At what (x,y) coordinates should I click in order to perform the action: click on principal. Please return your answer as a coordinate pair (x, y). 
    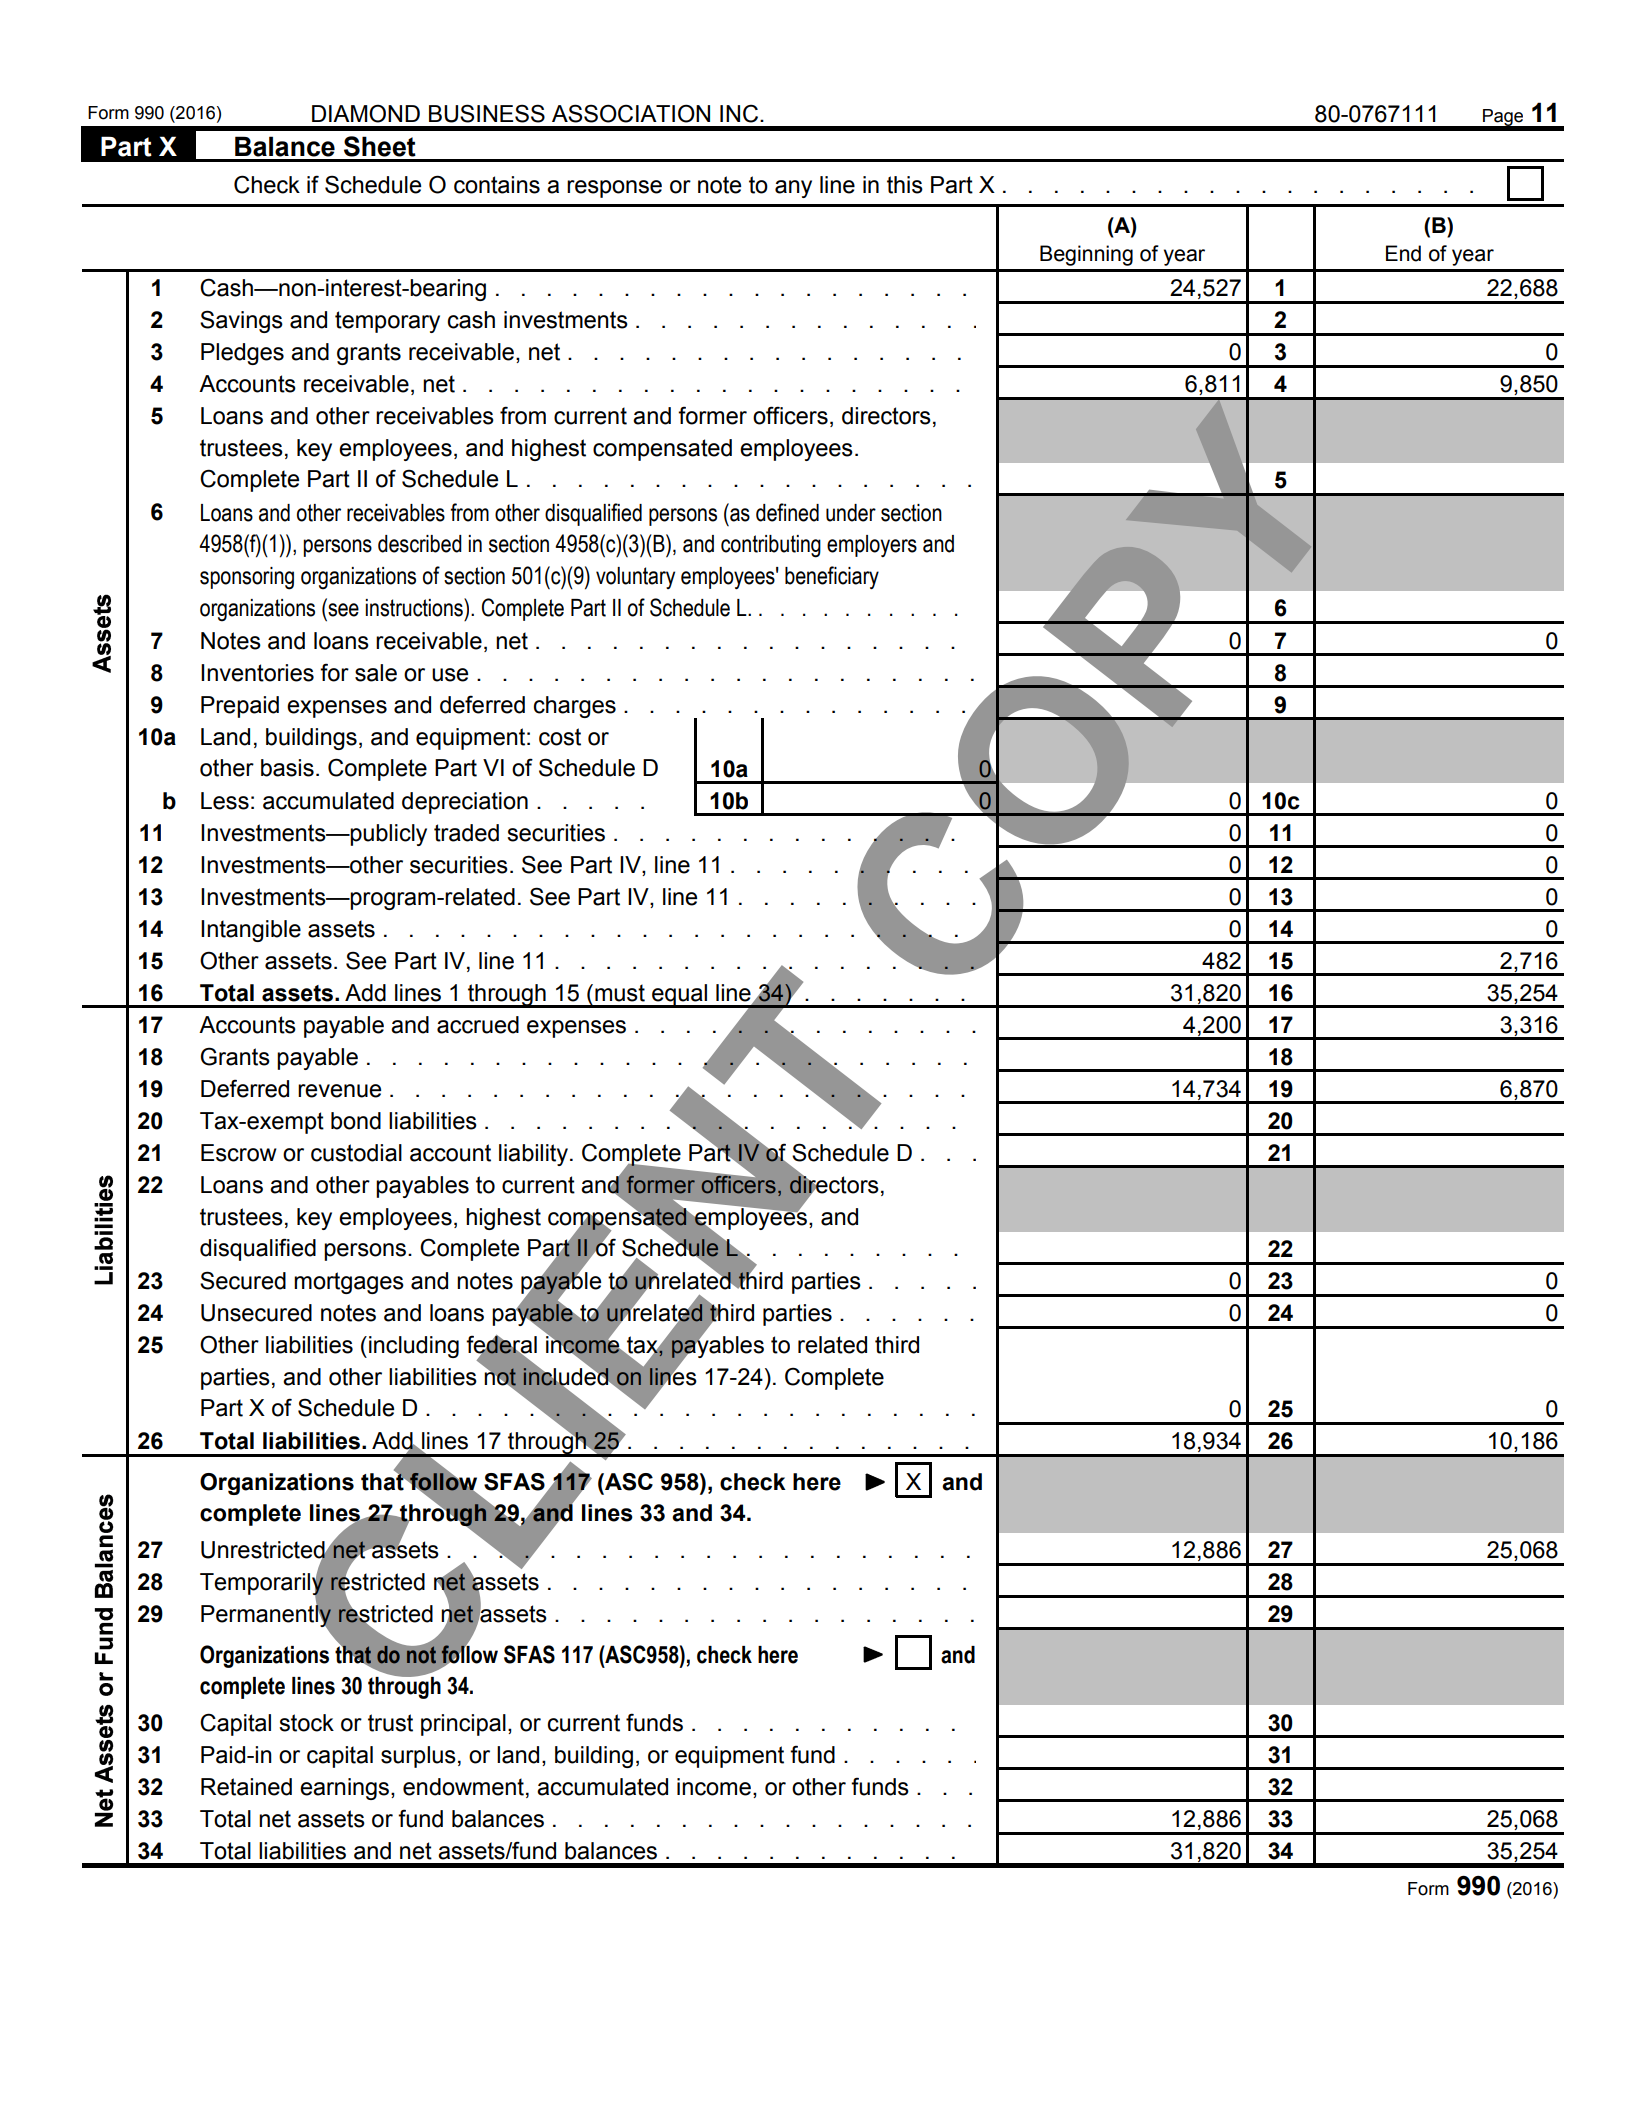
    Looking at the image, I should click on (463, 1725).
